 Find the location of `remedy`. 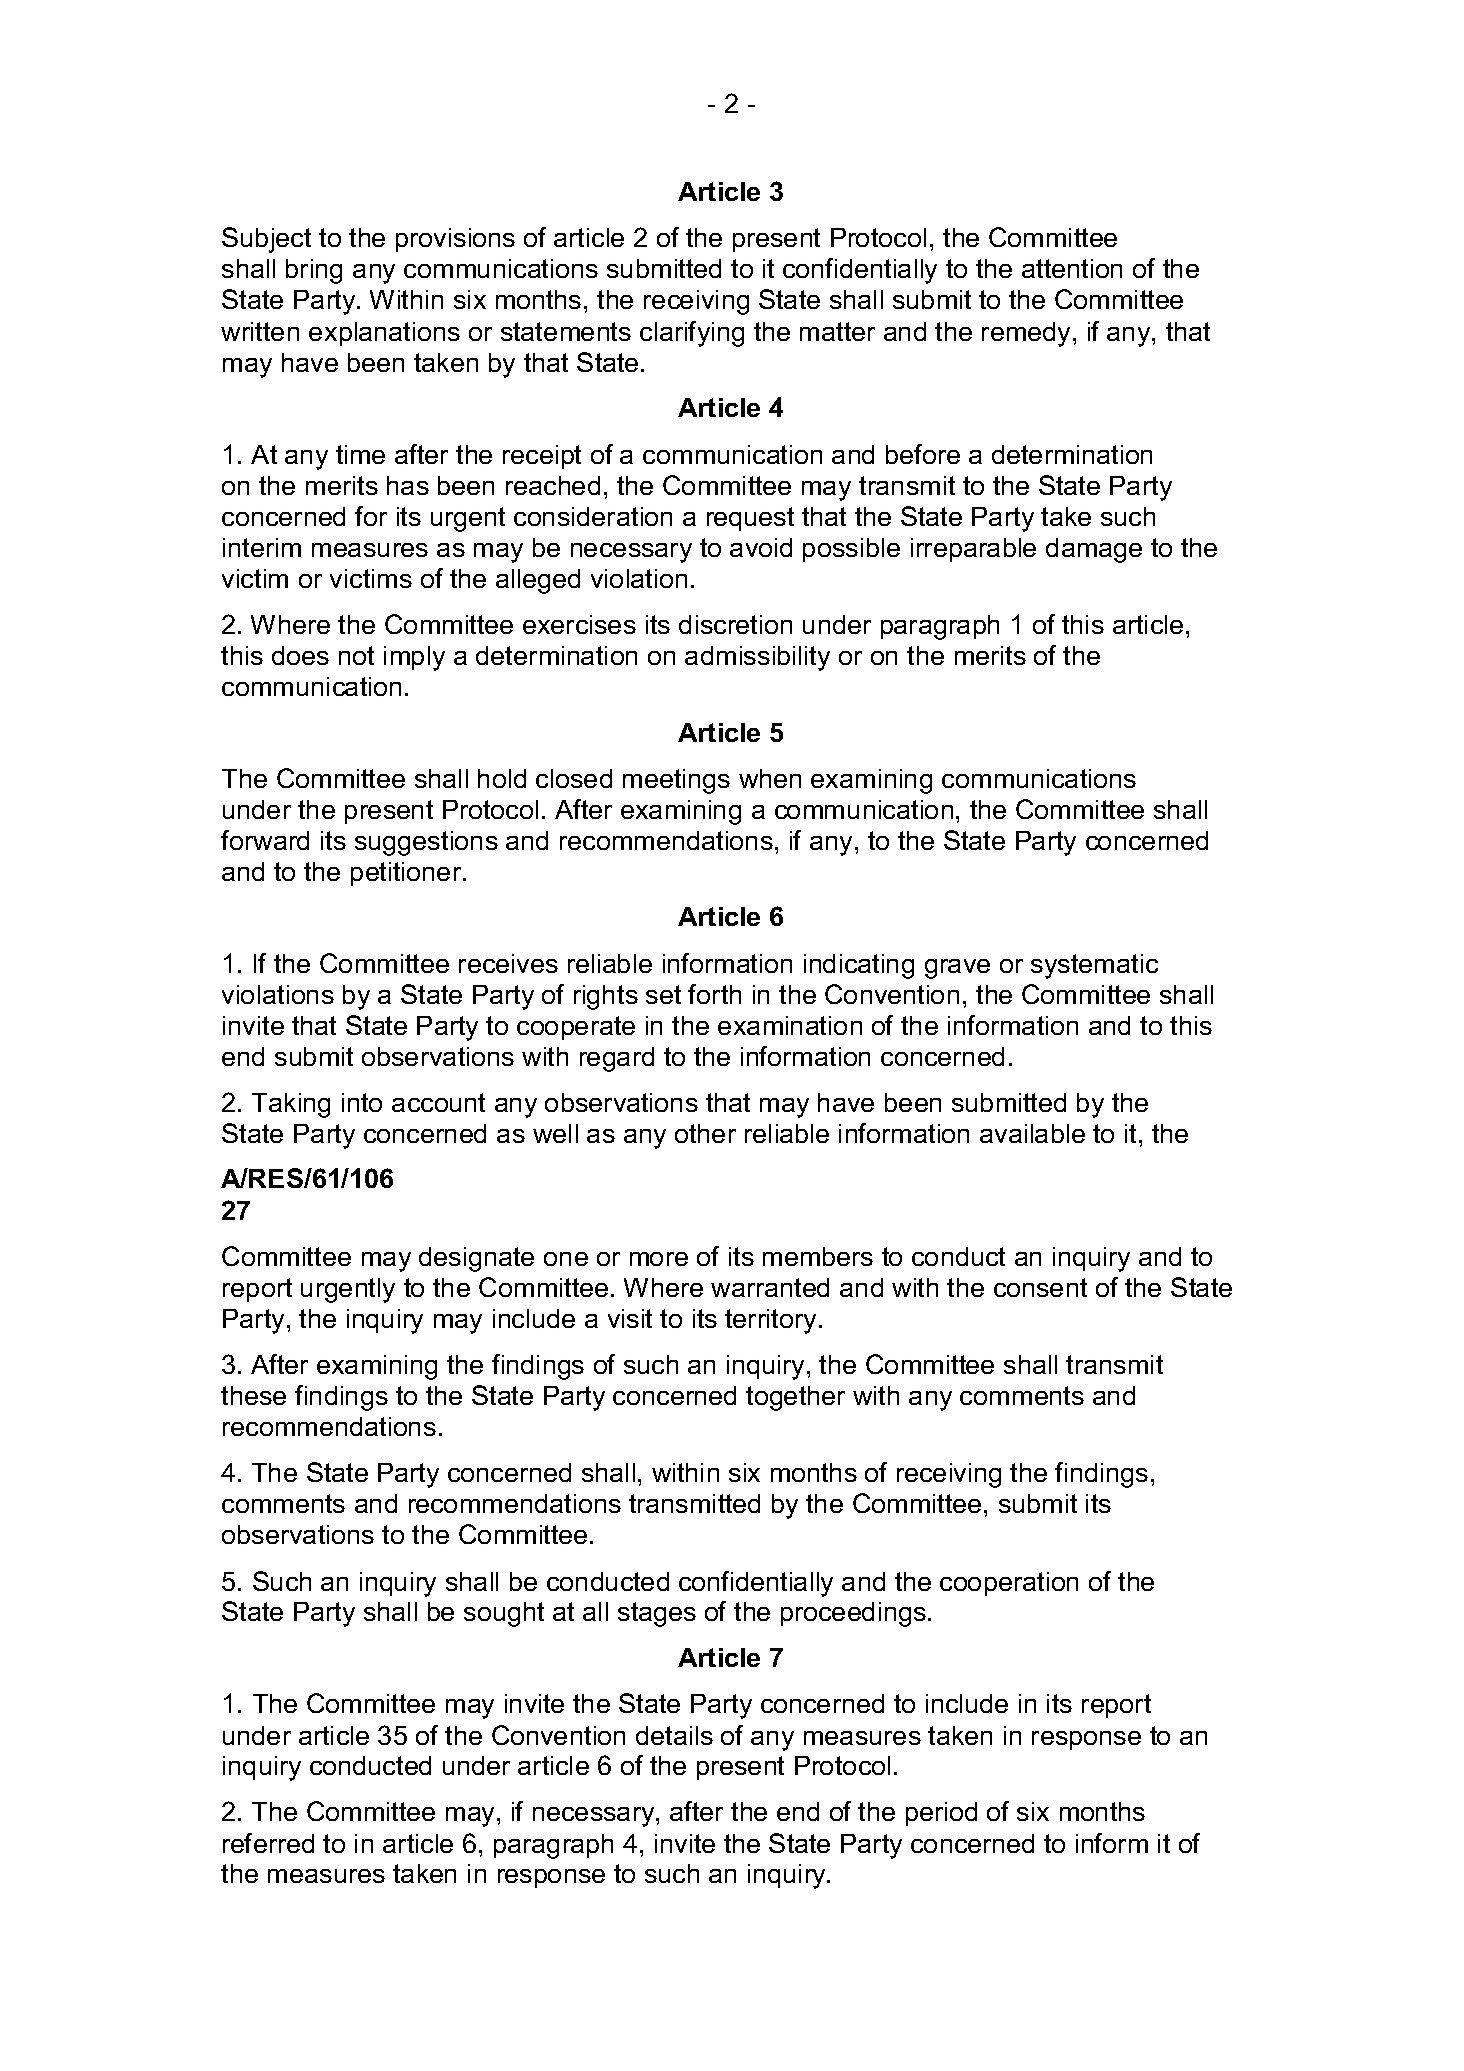

remedy is located at coordinates (1026, 334).
